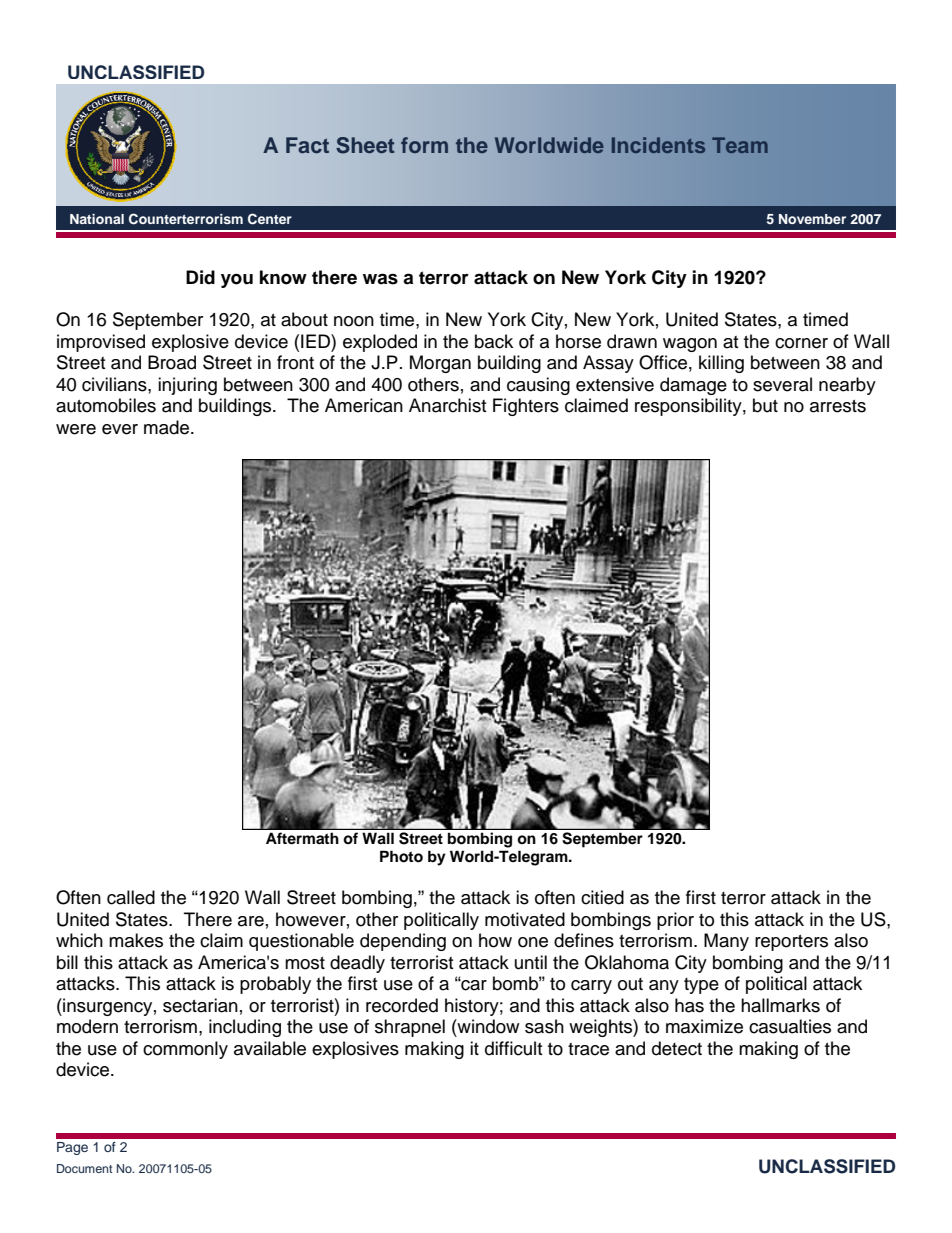 This document has width=952, height=1233. Describe the element at coordinates (84, 1168) in the document. I see `Document` at that location.
